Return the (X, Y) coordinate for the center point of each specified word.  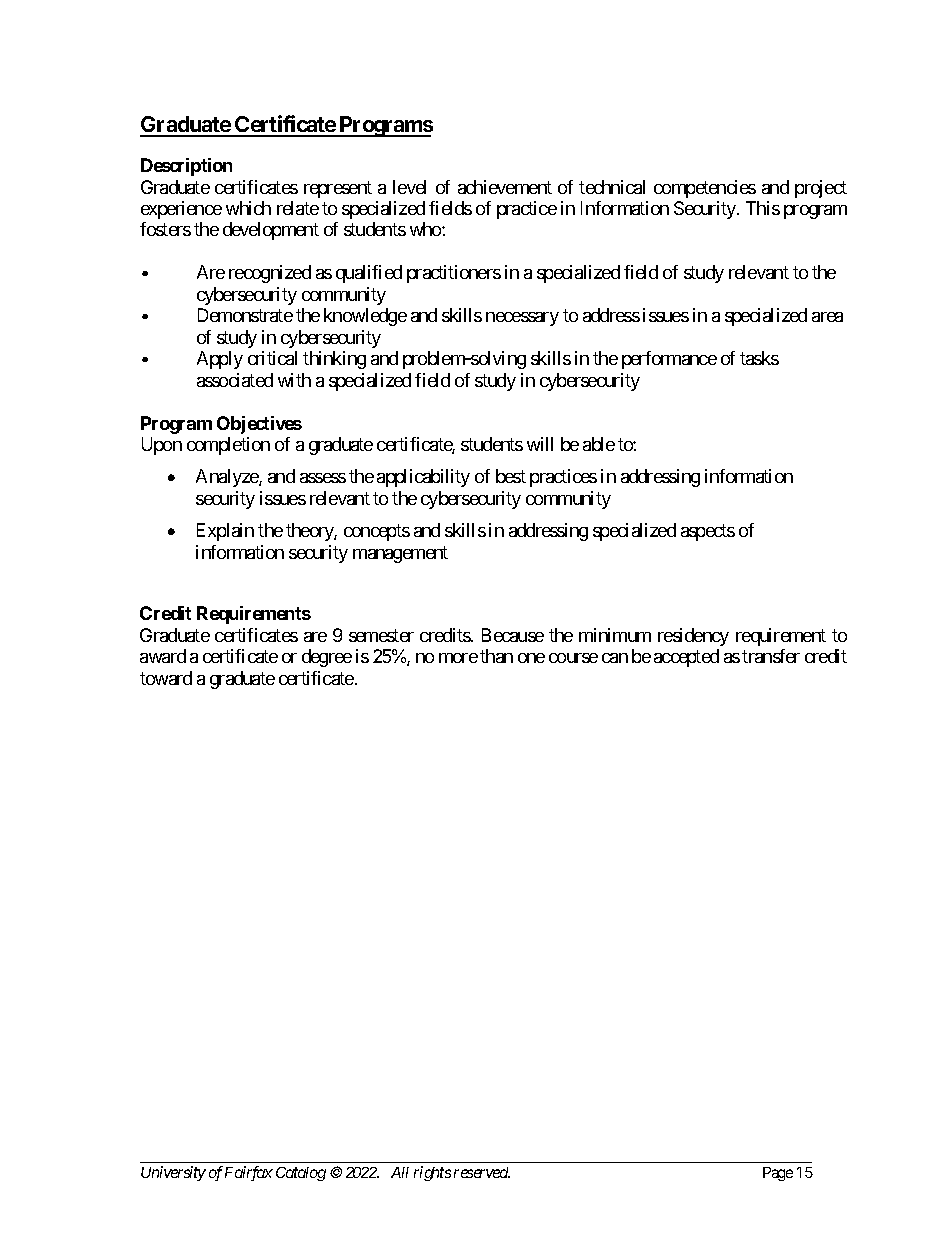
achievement (505, 187)
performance (669, 360)
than (496, 656)
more (458, 658)
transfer (771, 656)
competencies (705, 189)
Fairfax (249, 1173)
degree (327, 658)
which (248, 208)
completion (228, 446)
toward (166, 678)
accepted (686, 658)
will (540, 444)
